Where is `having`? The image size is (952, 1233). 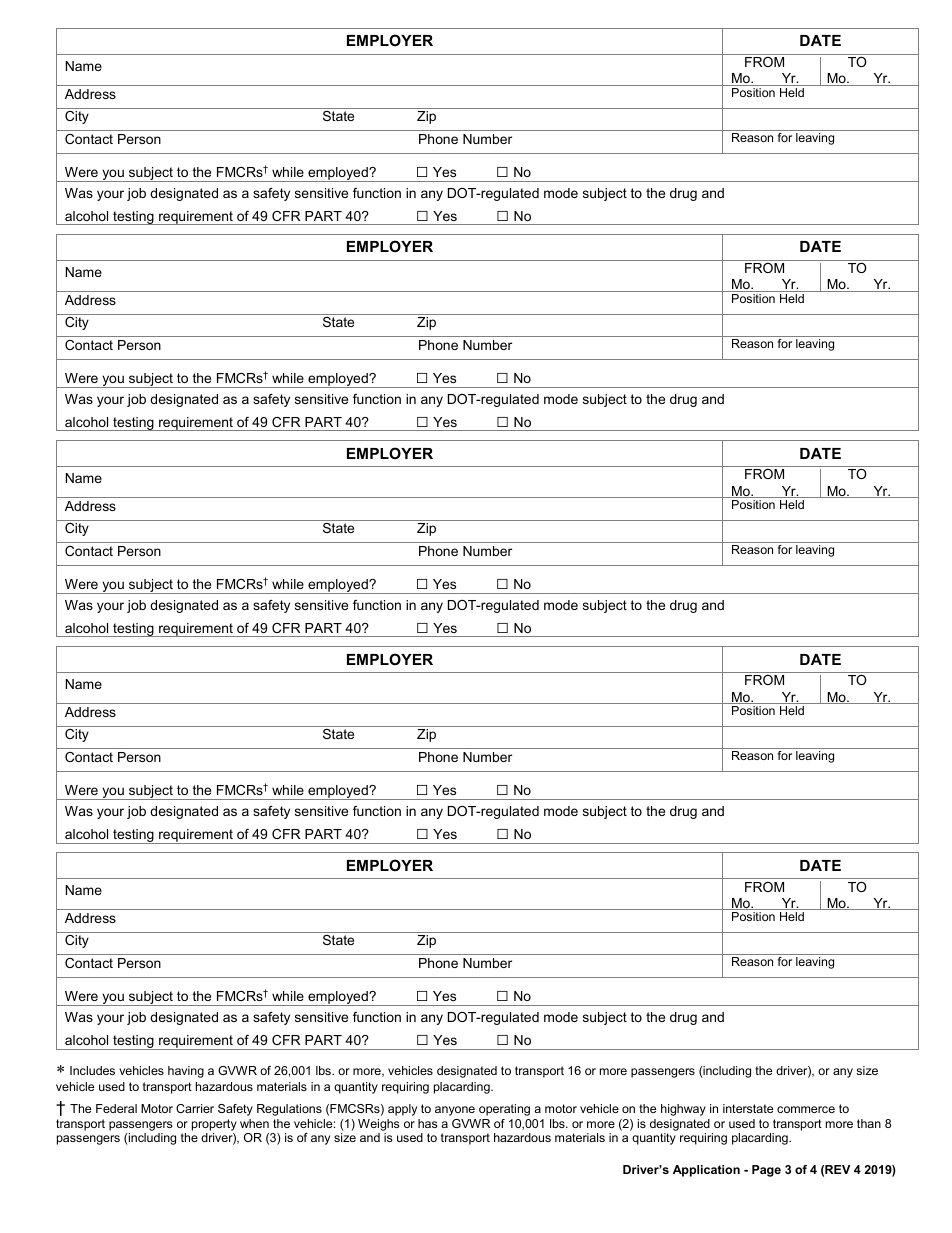 having is located at coordinates (186, 1072).
